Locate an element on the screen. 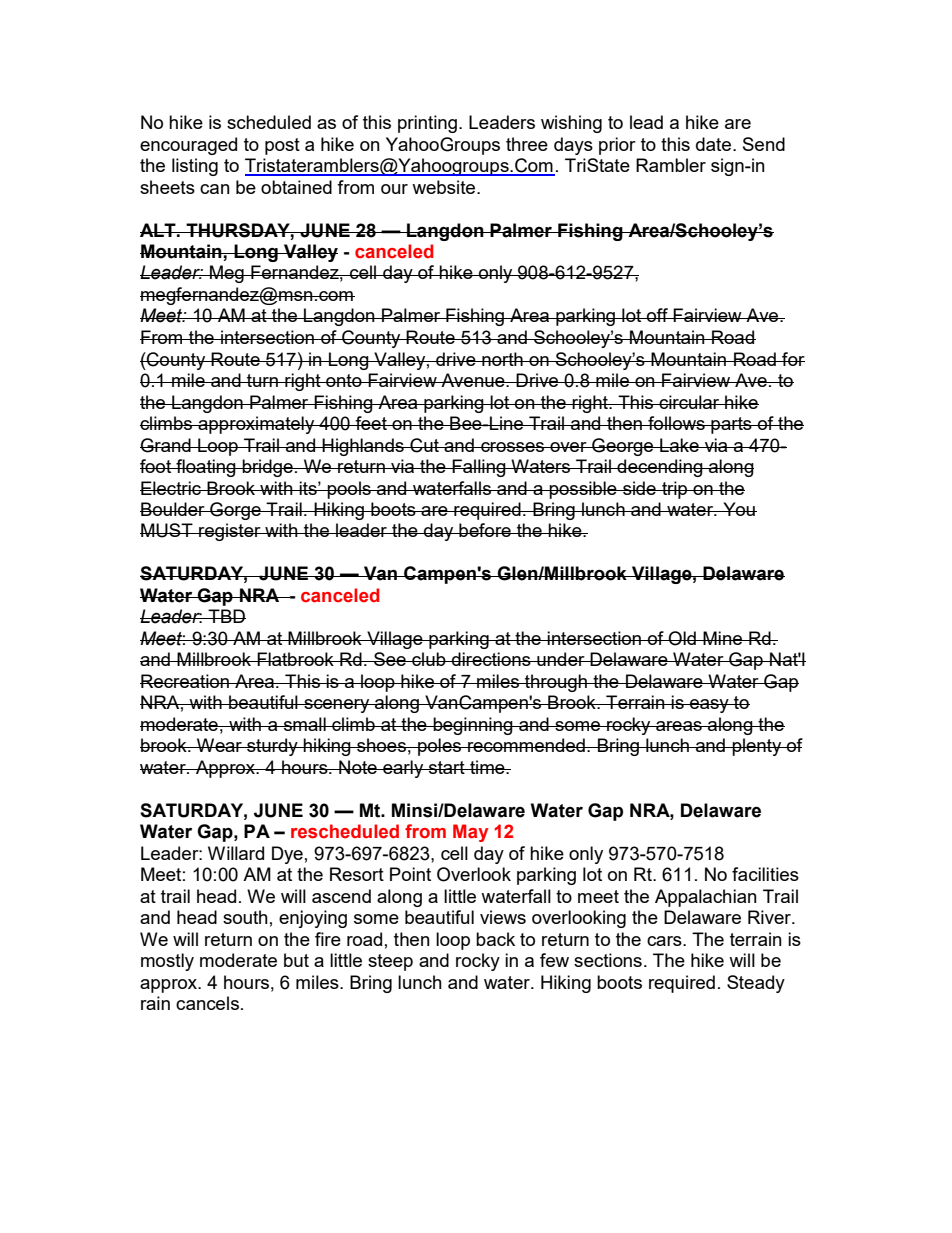 The height and width of the screenshot is (1233, 952). You is located at coordinates (739, 509).
